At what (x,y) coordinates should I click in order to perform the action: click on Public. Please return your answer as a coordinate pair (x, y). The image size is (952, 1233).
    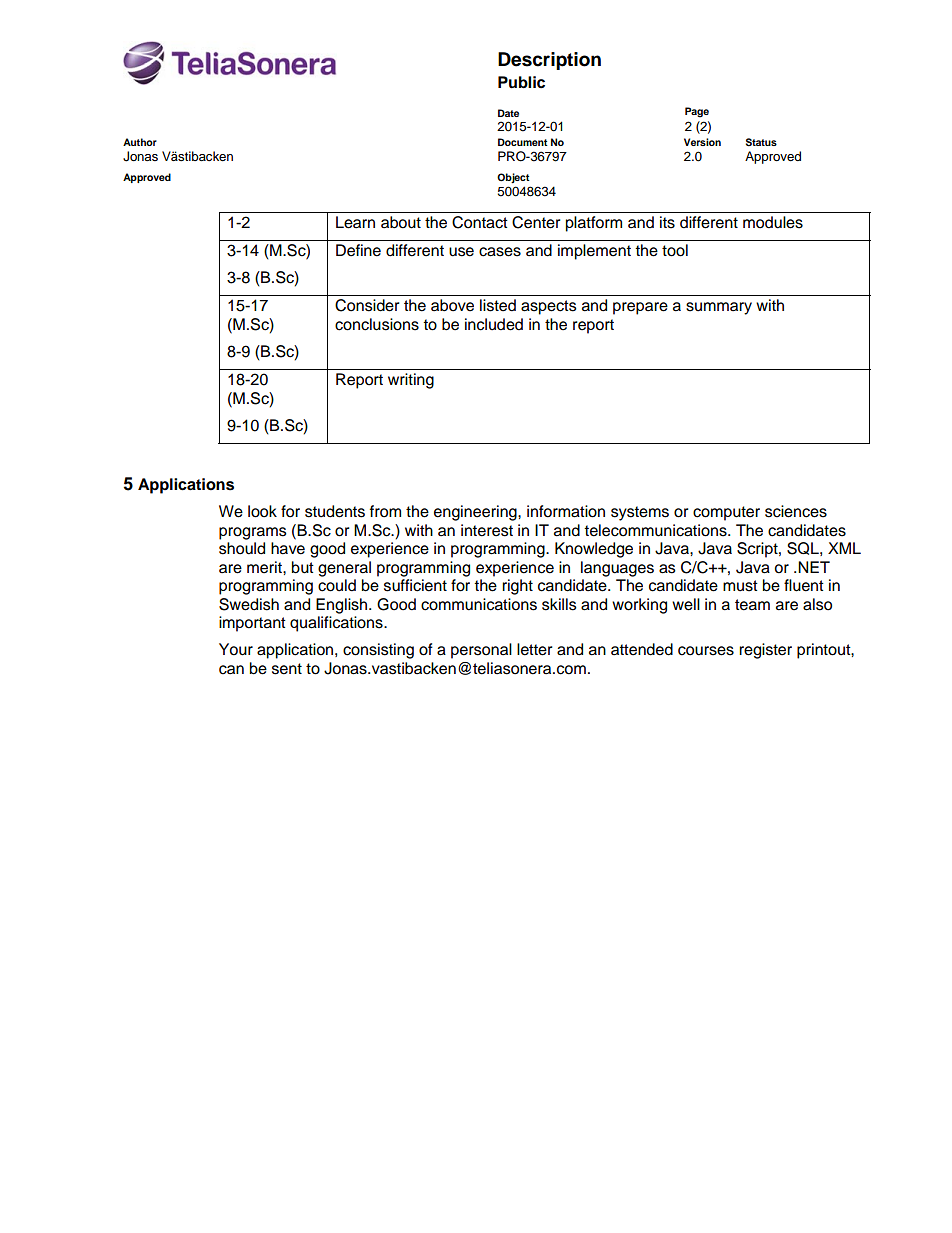
    Looking at the image, I should click on (521, 82).
